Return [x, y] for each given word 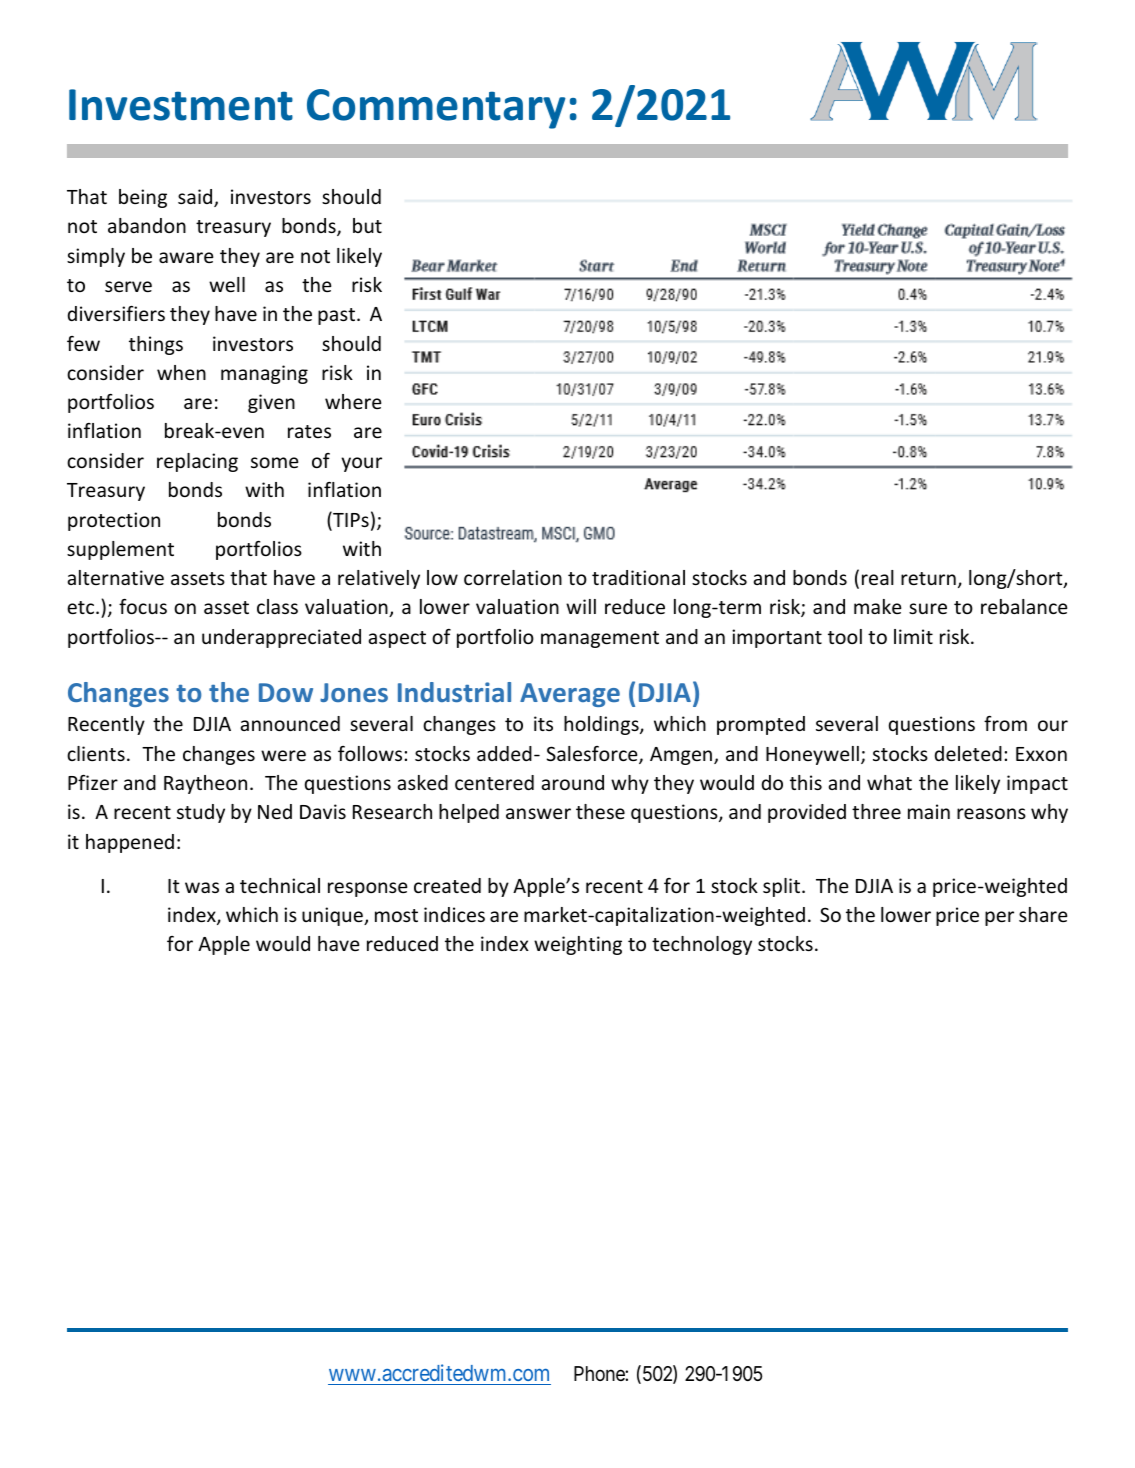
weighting [578, 945]
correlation [513, 577]
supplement [120, 550]
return [928, 578]
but [367, 225]
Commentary [436, 109]
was [202, 887]
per [999, 918]
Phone [600, 1373]
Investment [181, 105]
